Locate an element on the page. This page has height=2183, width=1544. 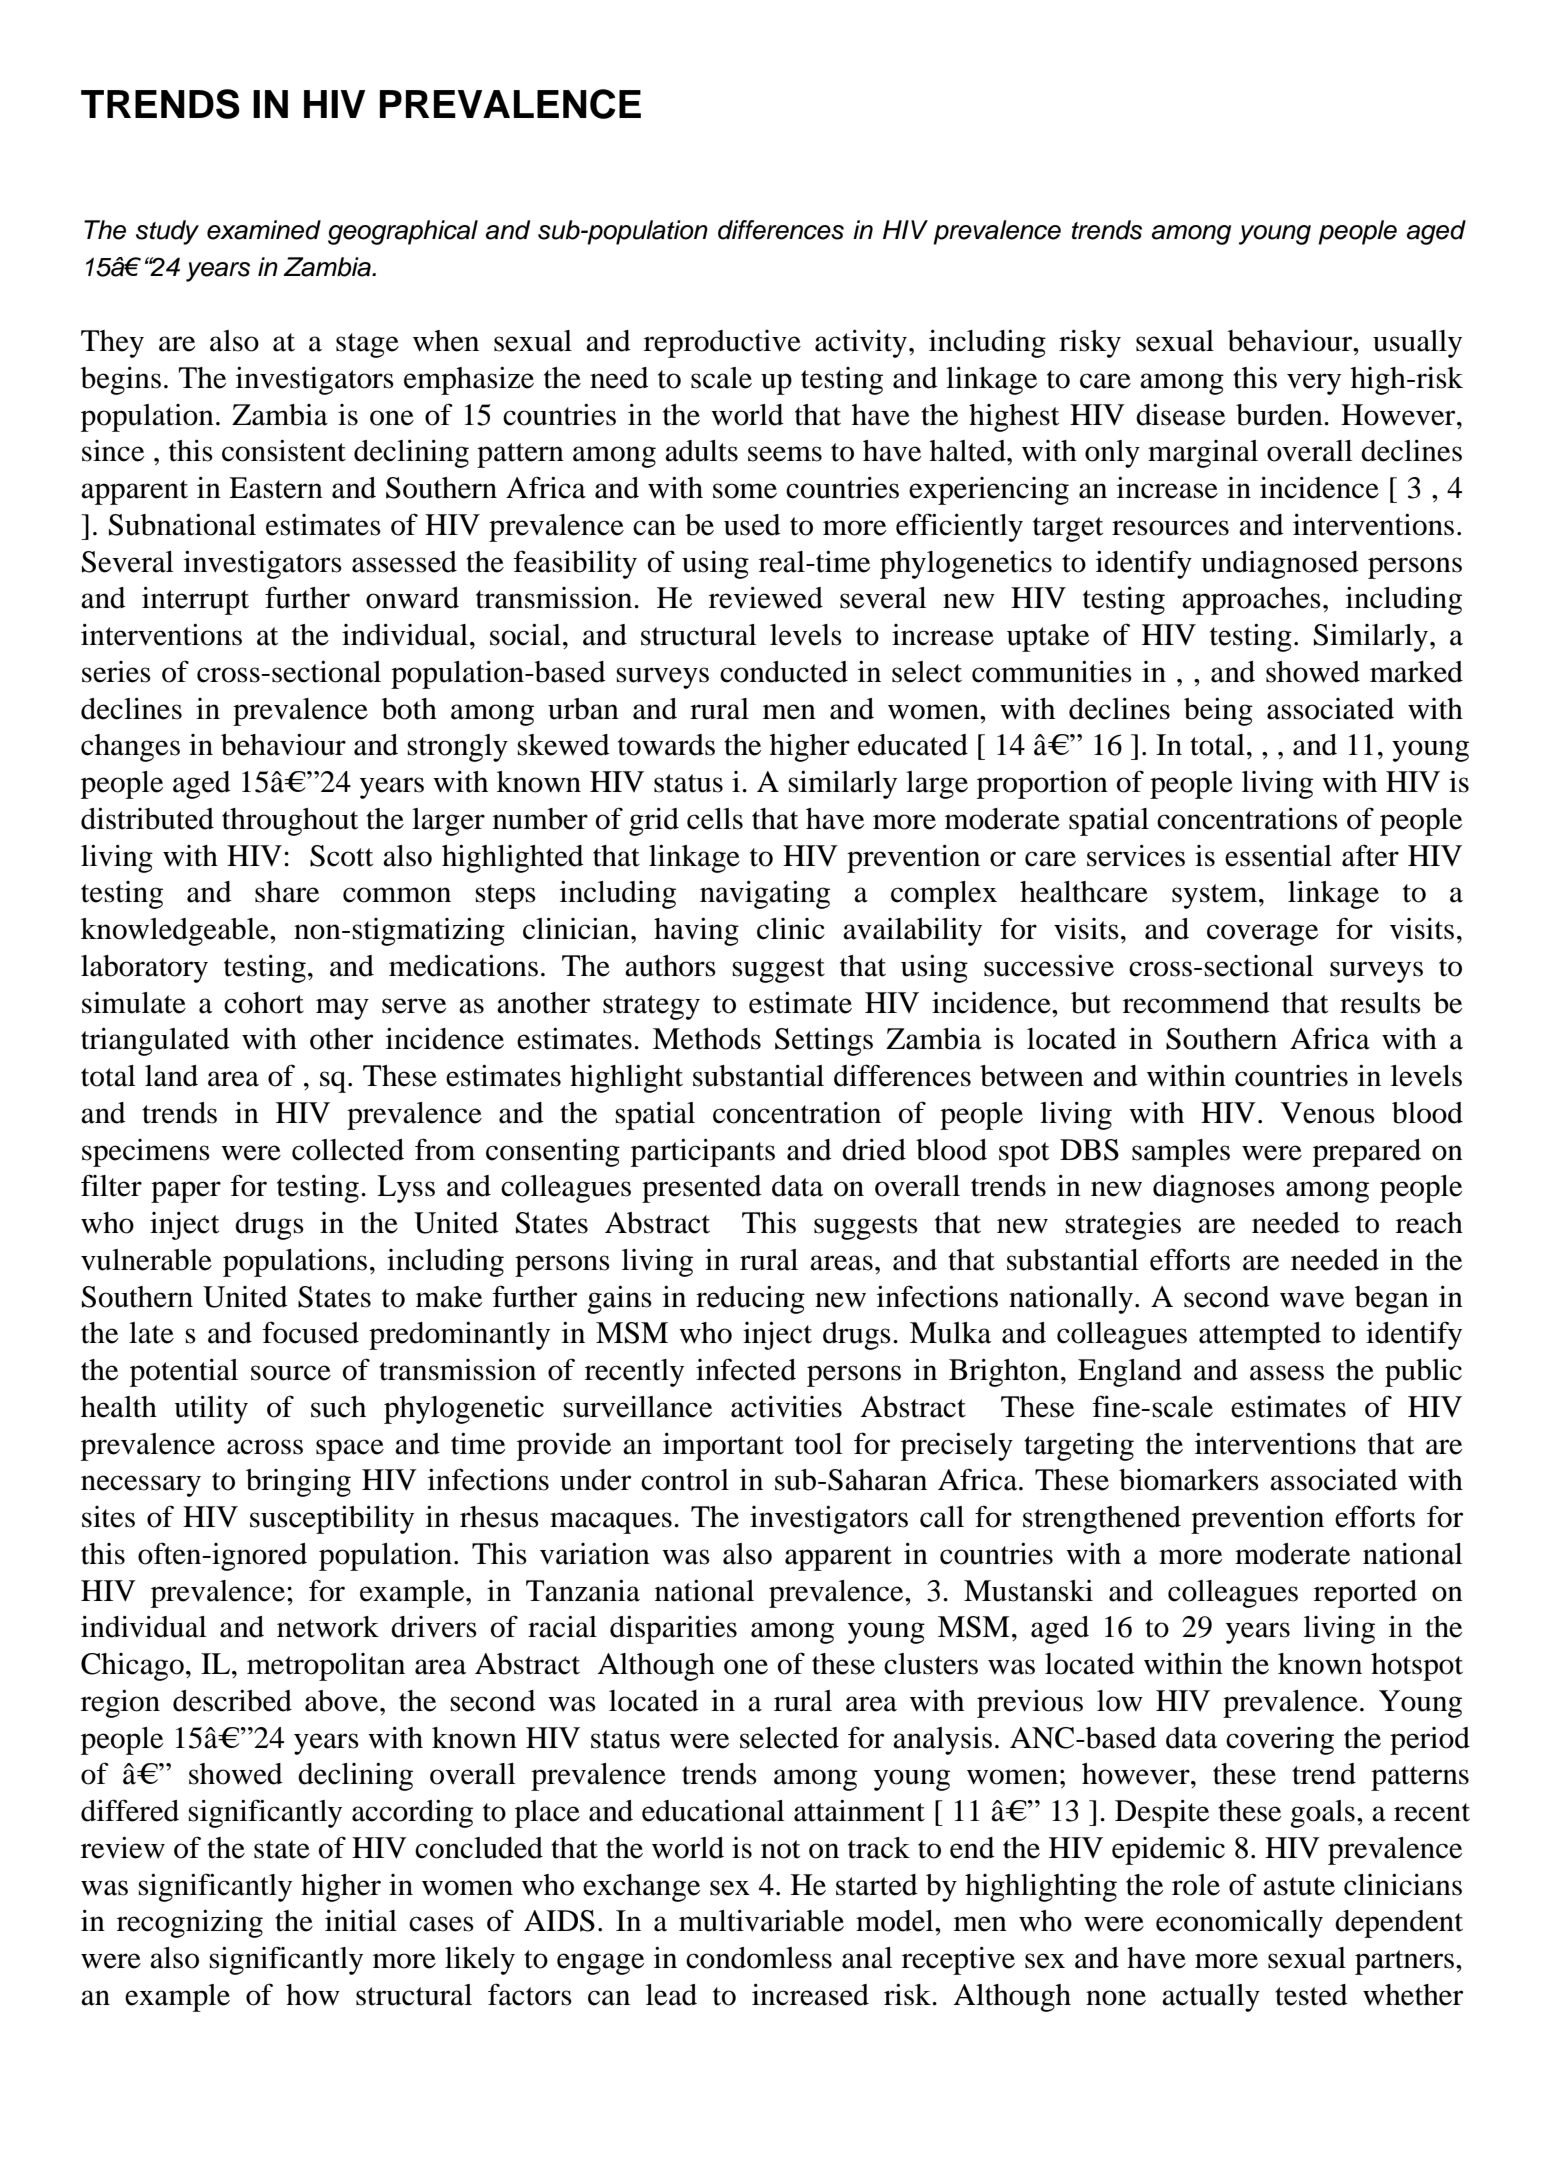
reproductive is located at coordinates (722, 344).
